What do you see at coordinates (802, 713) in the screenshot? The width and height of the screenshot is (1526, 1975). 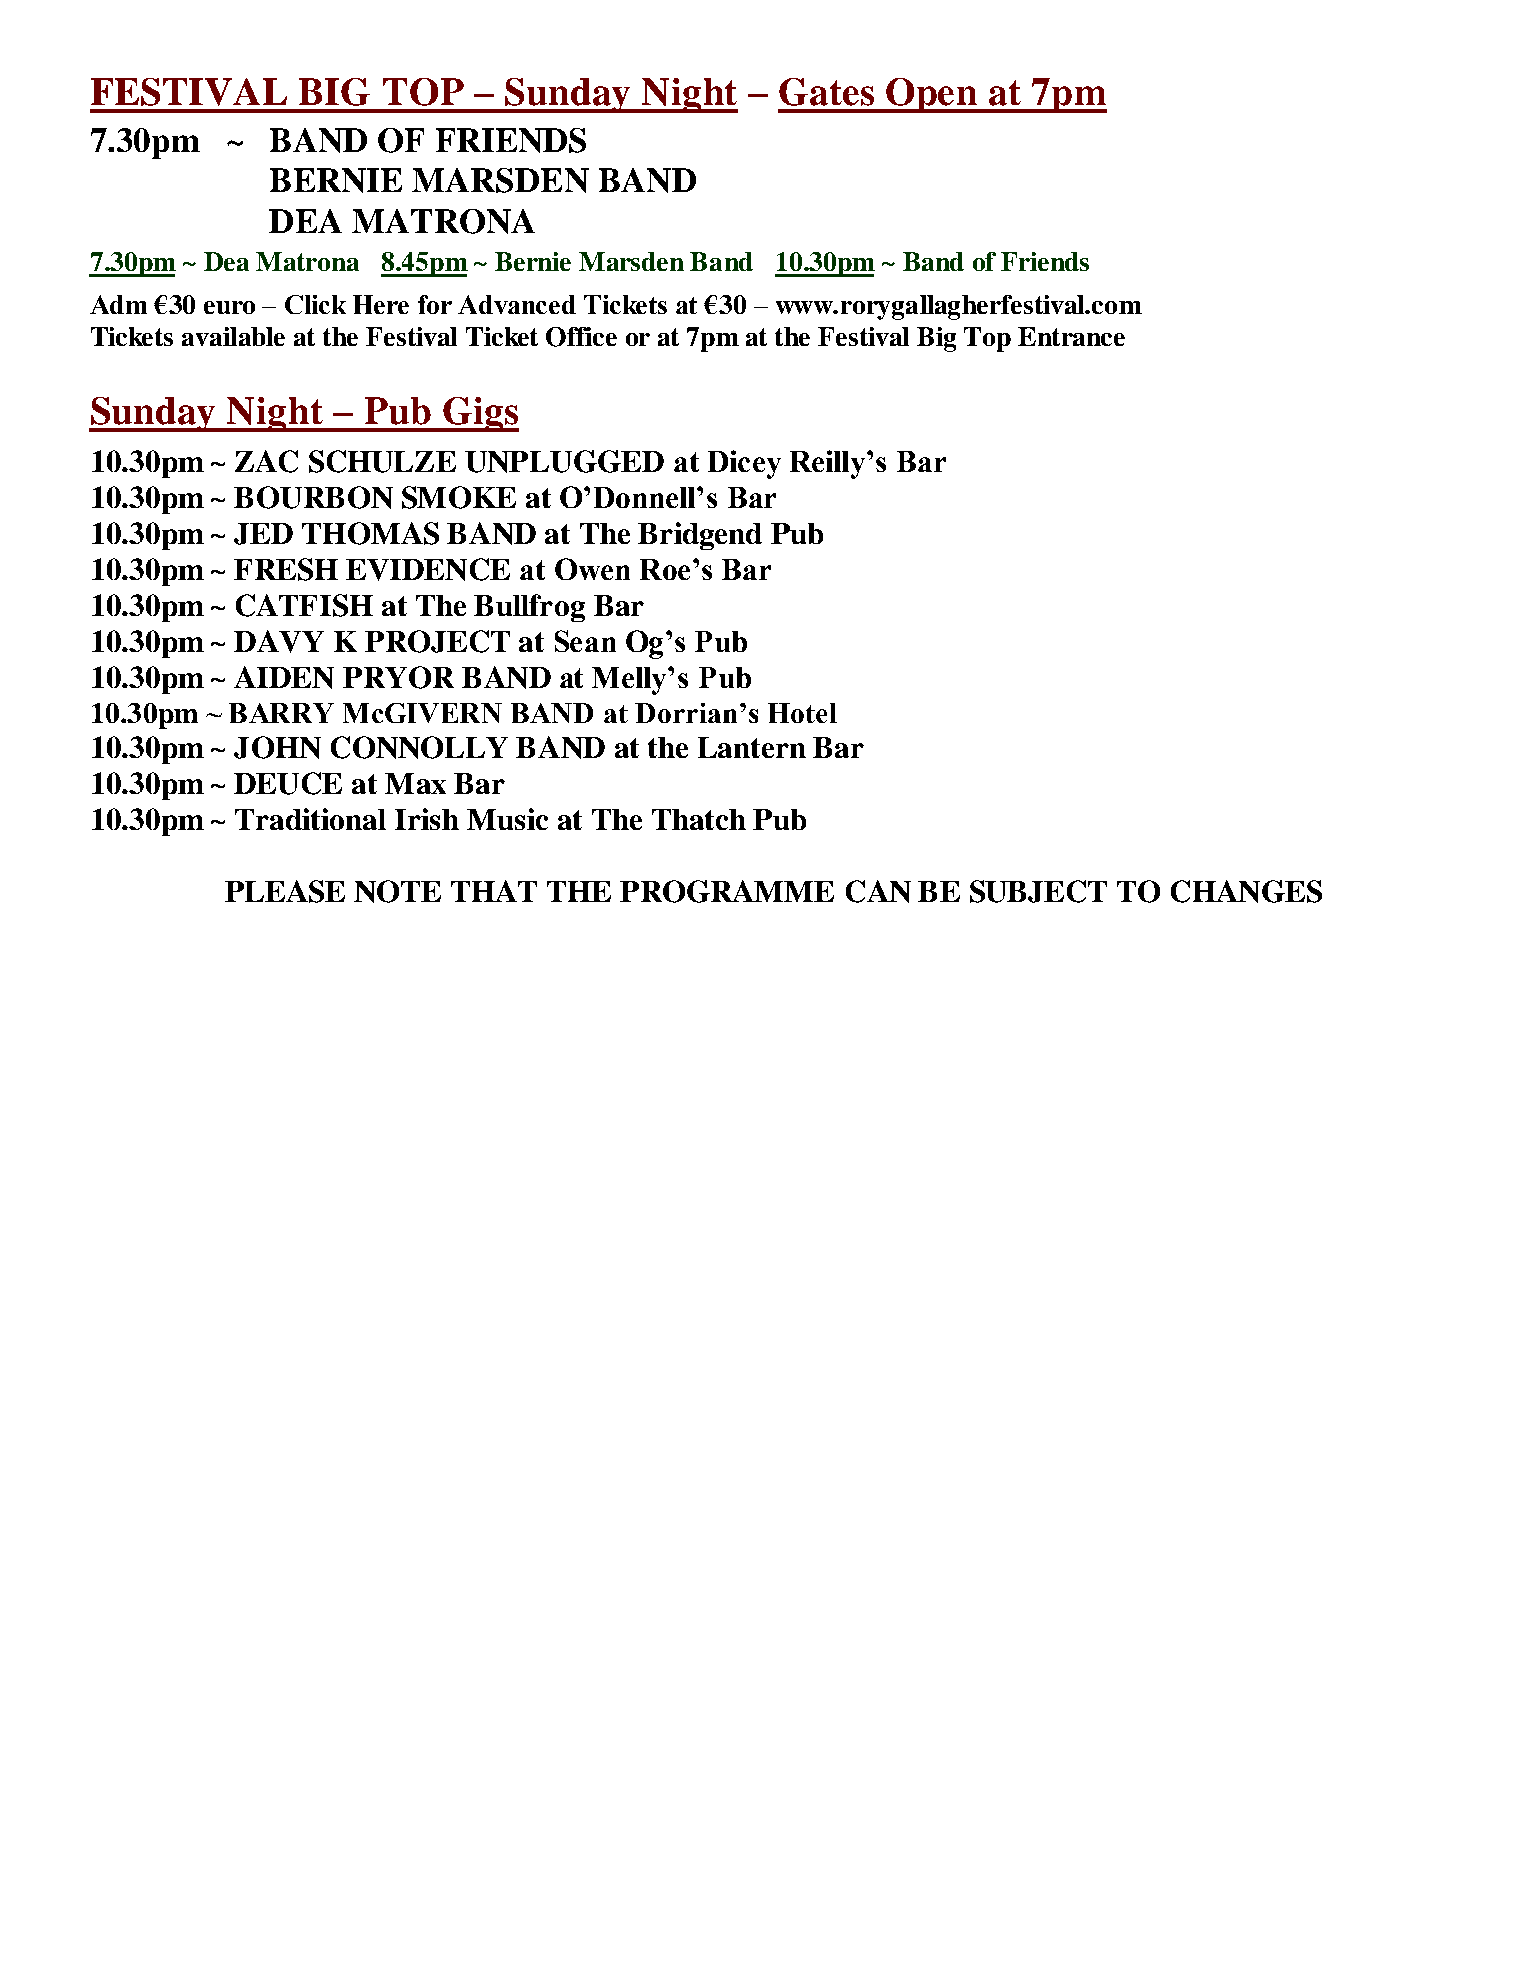 I see `Hotel` at bounding box center [802, 713].
